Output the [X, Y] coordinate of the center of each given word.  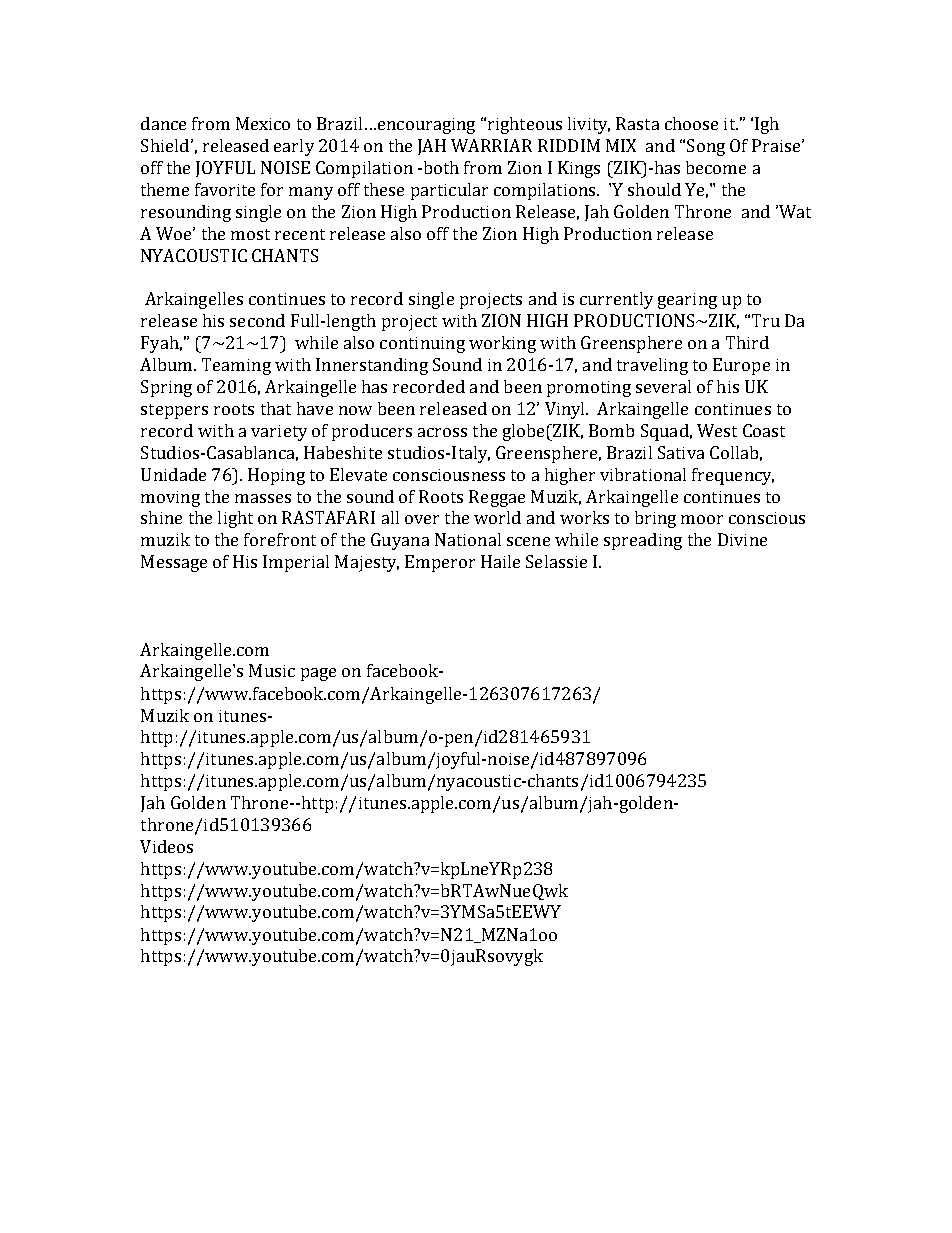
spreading [643, 541]
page [318, 674]
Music [272, 670]
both [440, 167]
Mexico [263, 123]
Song [706, 147]
